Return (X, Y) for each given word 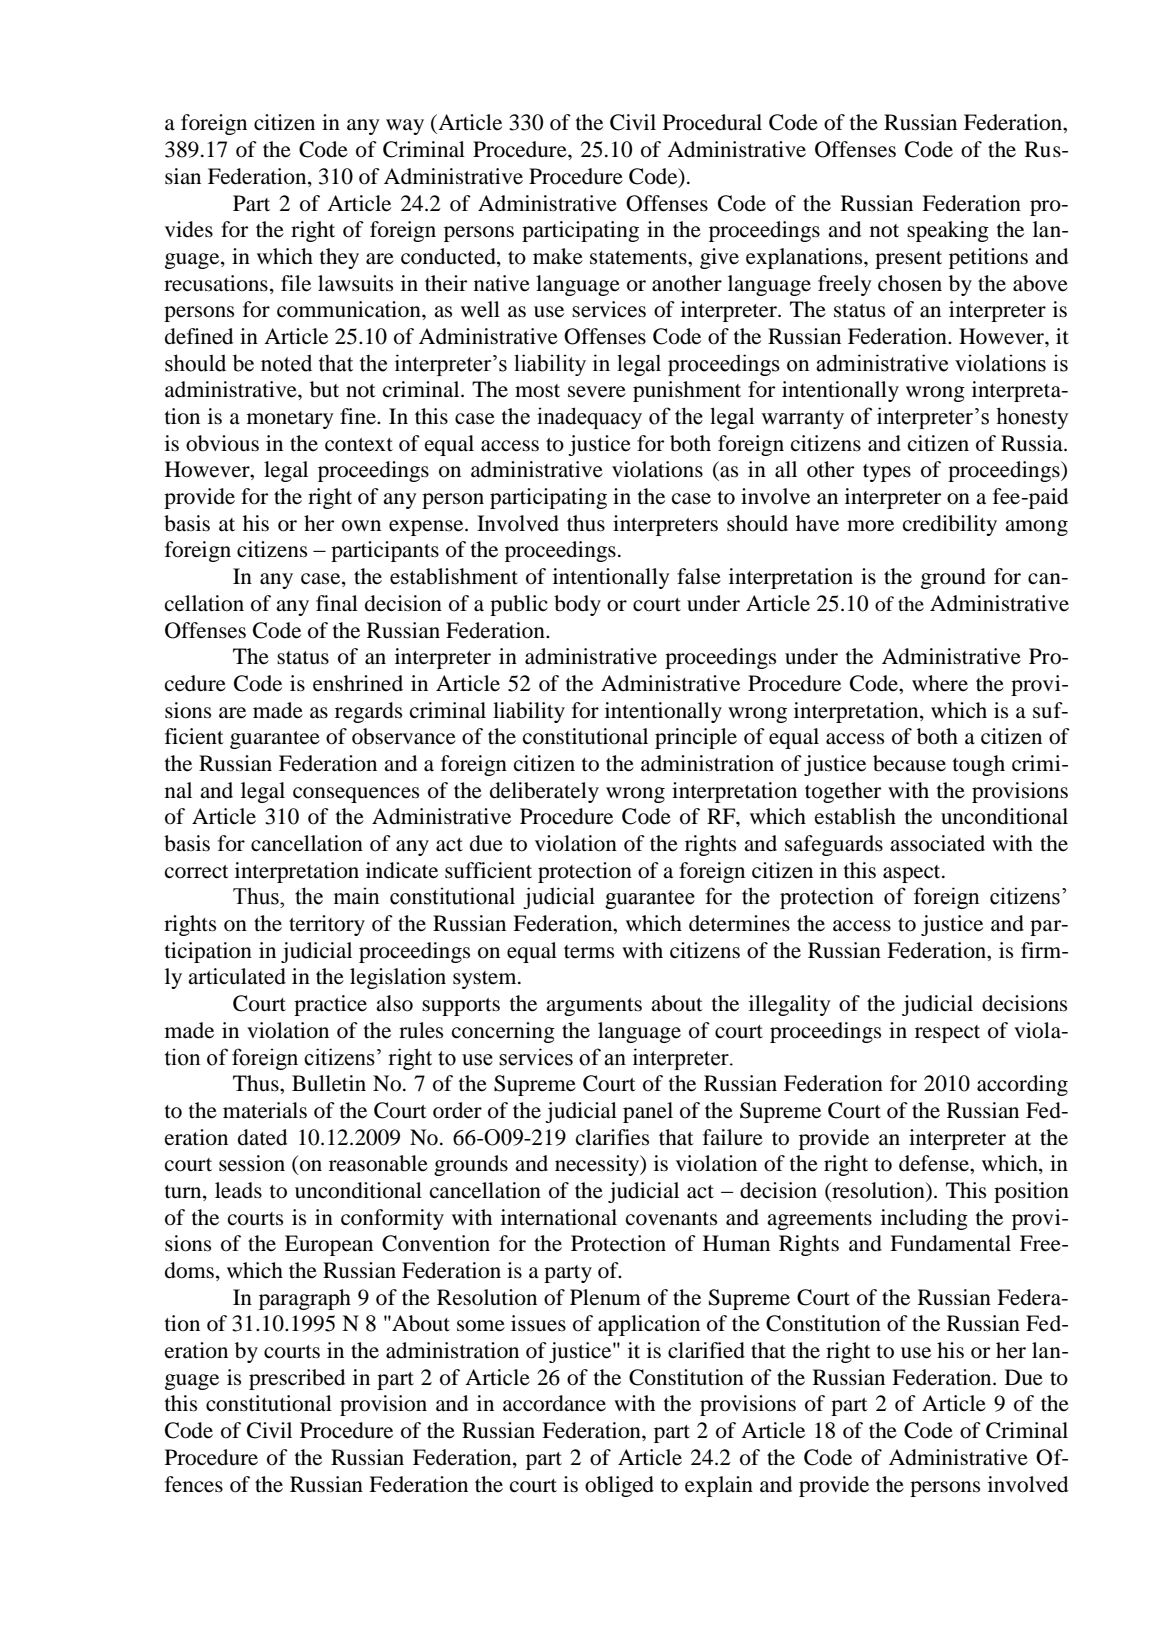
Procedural (712, 122)
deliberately (544, 792)
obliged (619, 1486)
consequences (356, 795)
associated (937, 843)
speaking (948, 231)
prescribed (297, 1379)
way (405, 127)
